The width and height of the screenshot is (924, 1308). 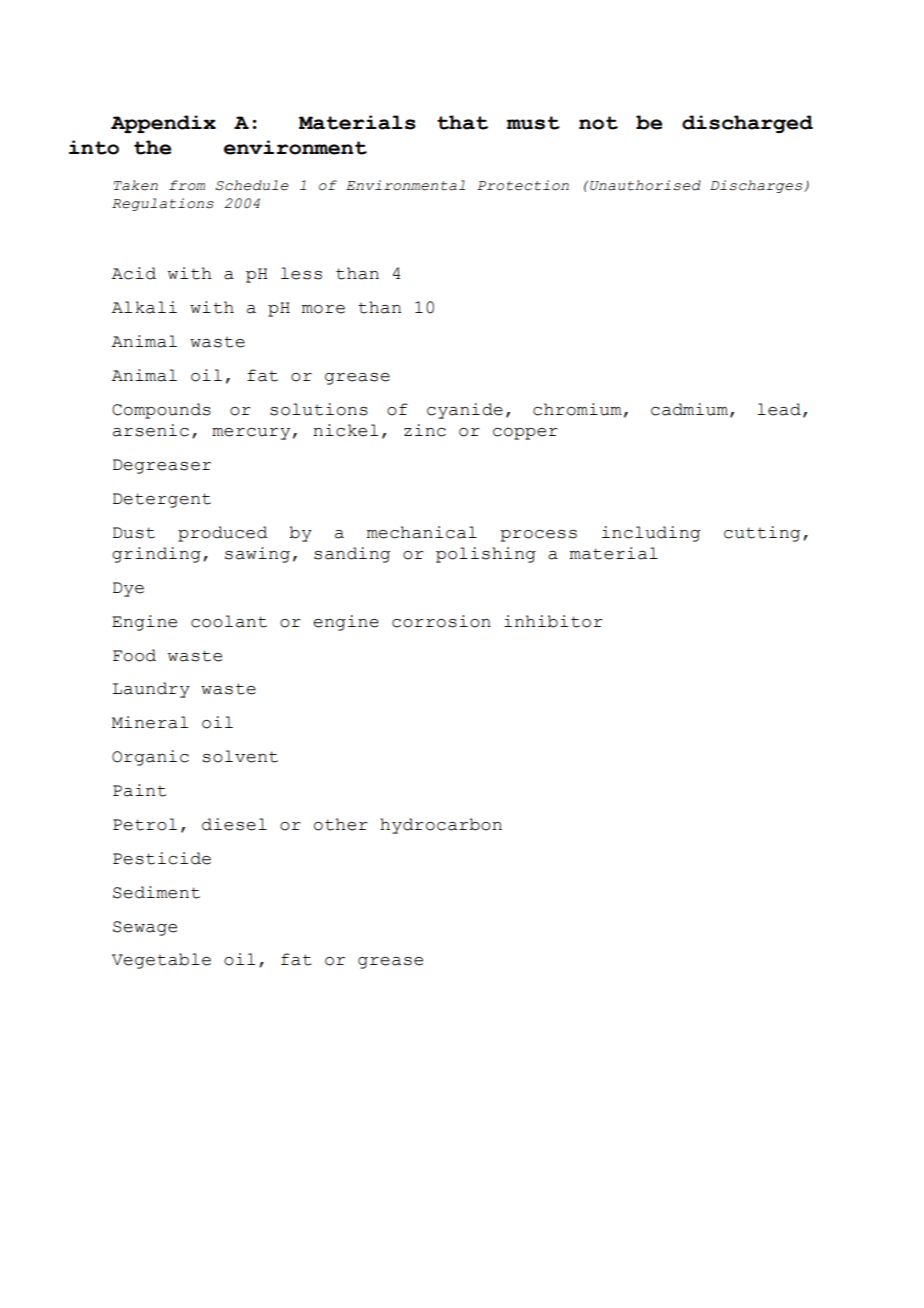 What do you see at coordinates (747, 124) in the screenshot?
I see `discharged` at bounding box center [747, 124].
